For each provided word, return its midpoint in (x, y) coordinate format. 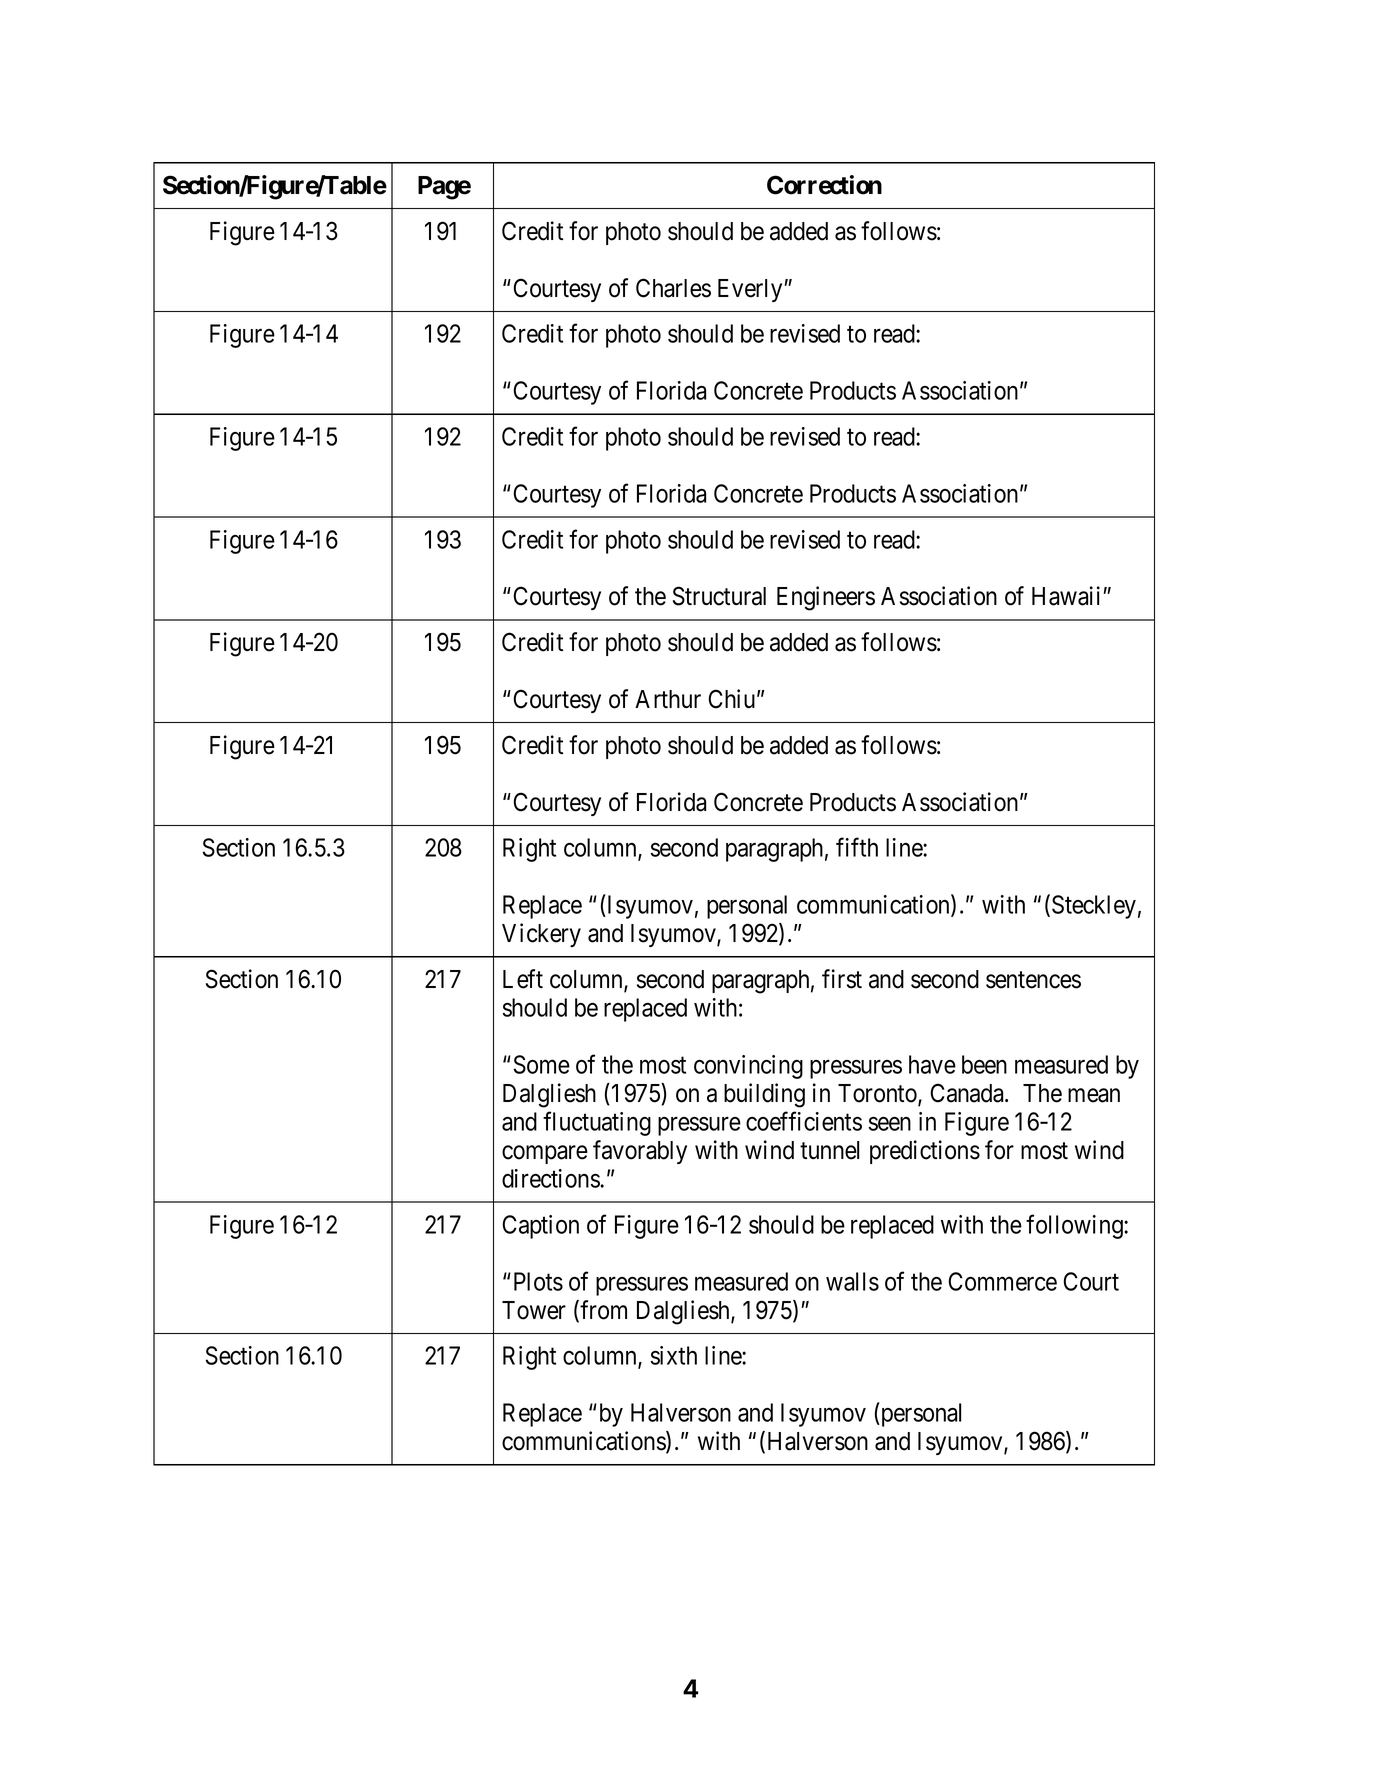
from (603, 1310)
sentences (1033, 980)
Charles (673, 288)
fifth (857, 847)
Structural (719, 596)
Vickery (541, 935)
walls (852, 1281)
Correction (824, 185)
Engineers (826, 598)
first (842, 979)
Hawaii (1068, 596)
